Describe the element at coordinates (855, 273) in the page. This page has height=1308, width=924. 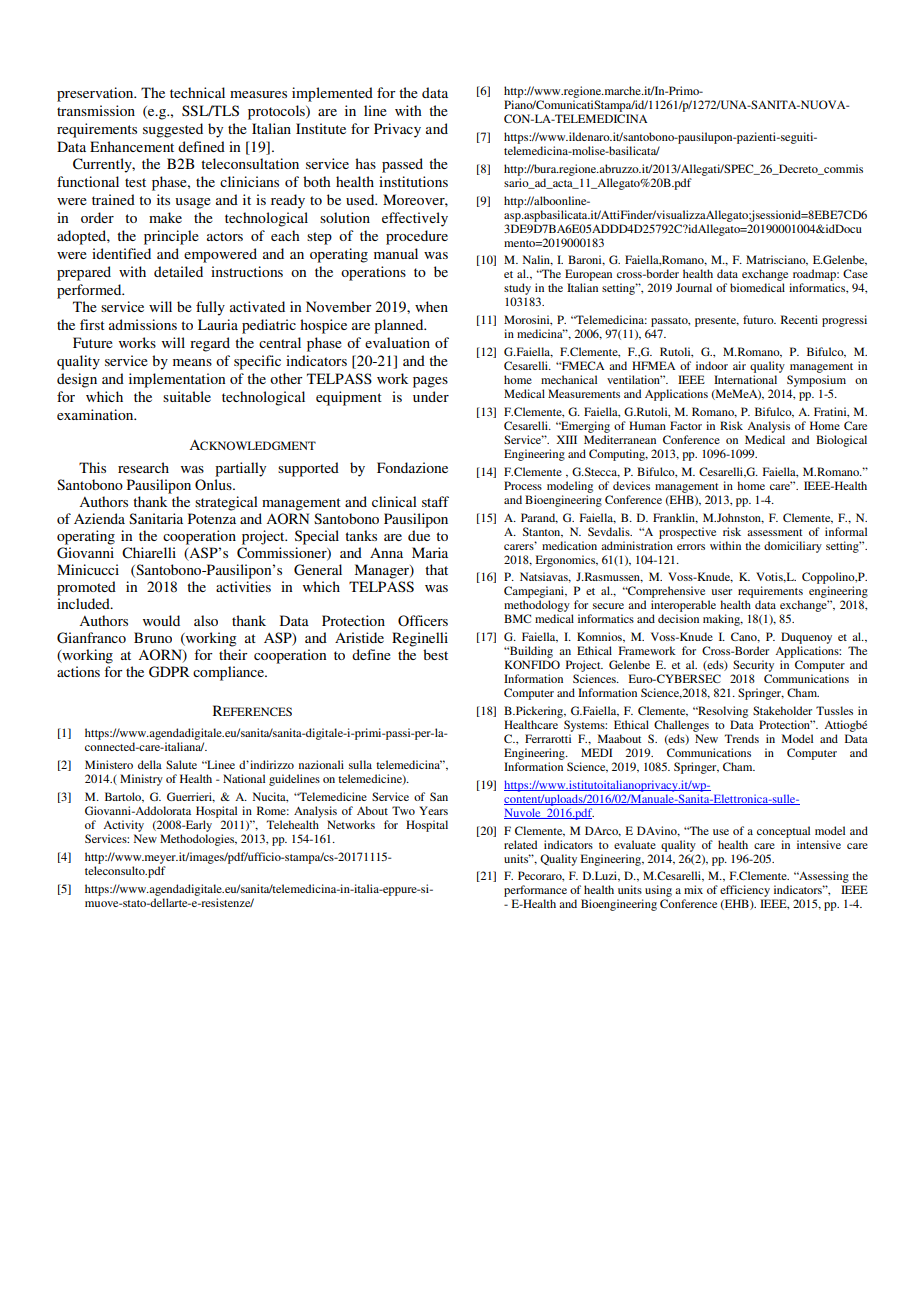
I see `Case` at that location.
